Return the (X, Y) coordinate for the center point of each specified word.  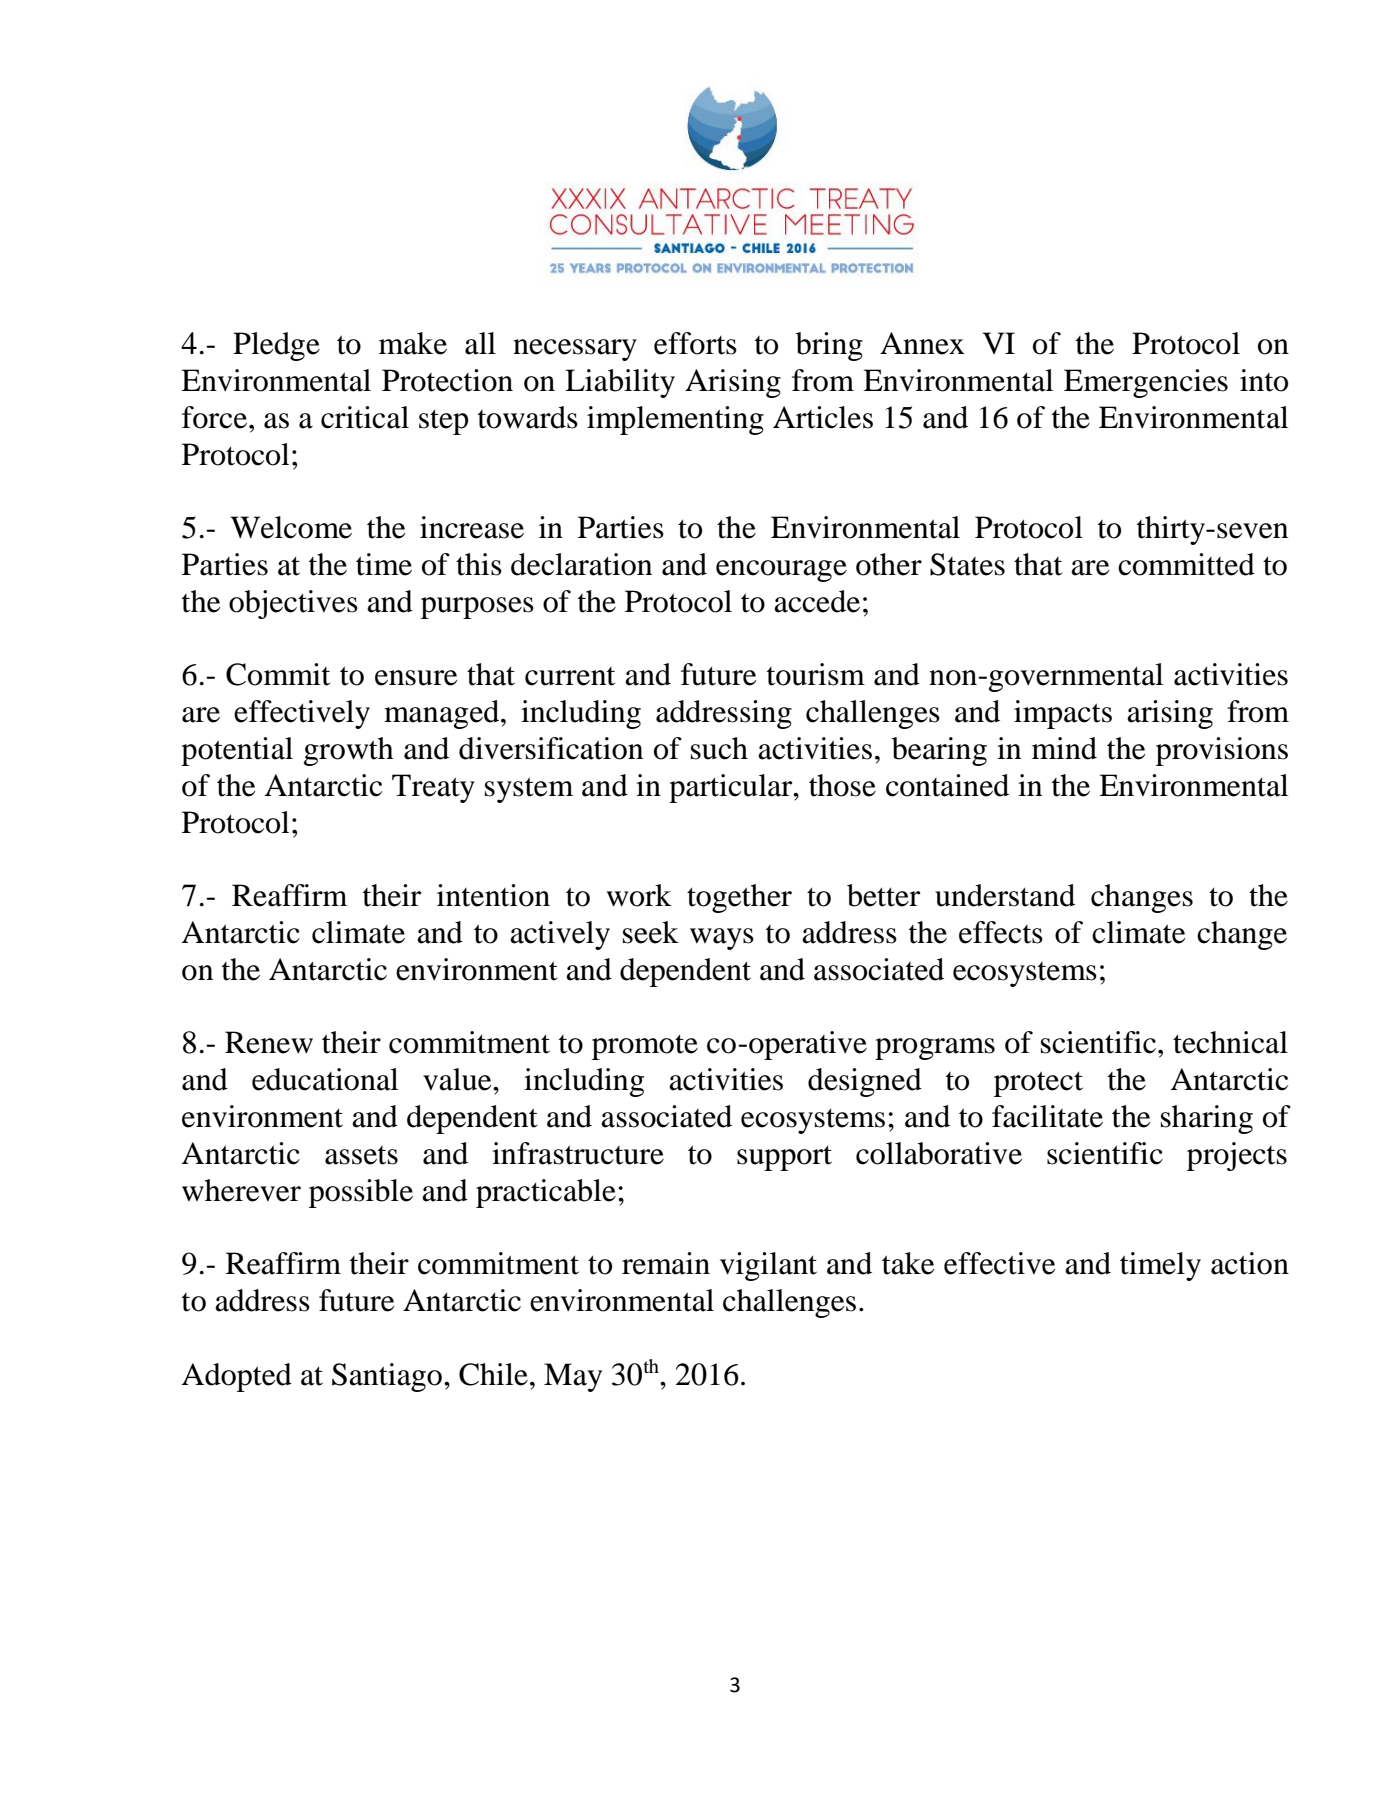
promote (645, 1047)
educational (325, 1079)
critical (365, 417)
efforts (695, 343)
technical (1230, 1042)
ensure (416, 678)
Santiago (388, 1377)
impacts (1063, 714)
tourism (816, 674)
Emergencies (1146, 383)
